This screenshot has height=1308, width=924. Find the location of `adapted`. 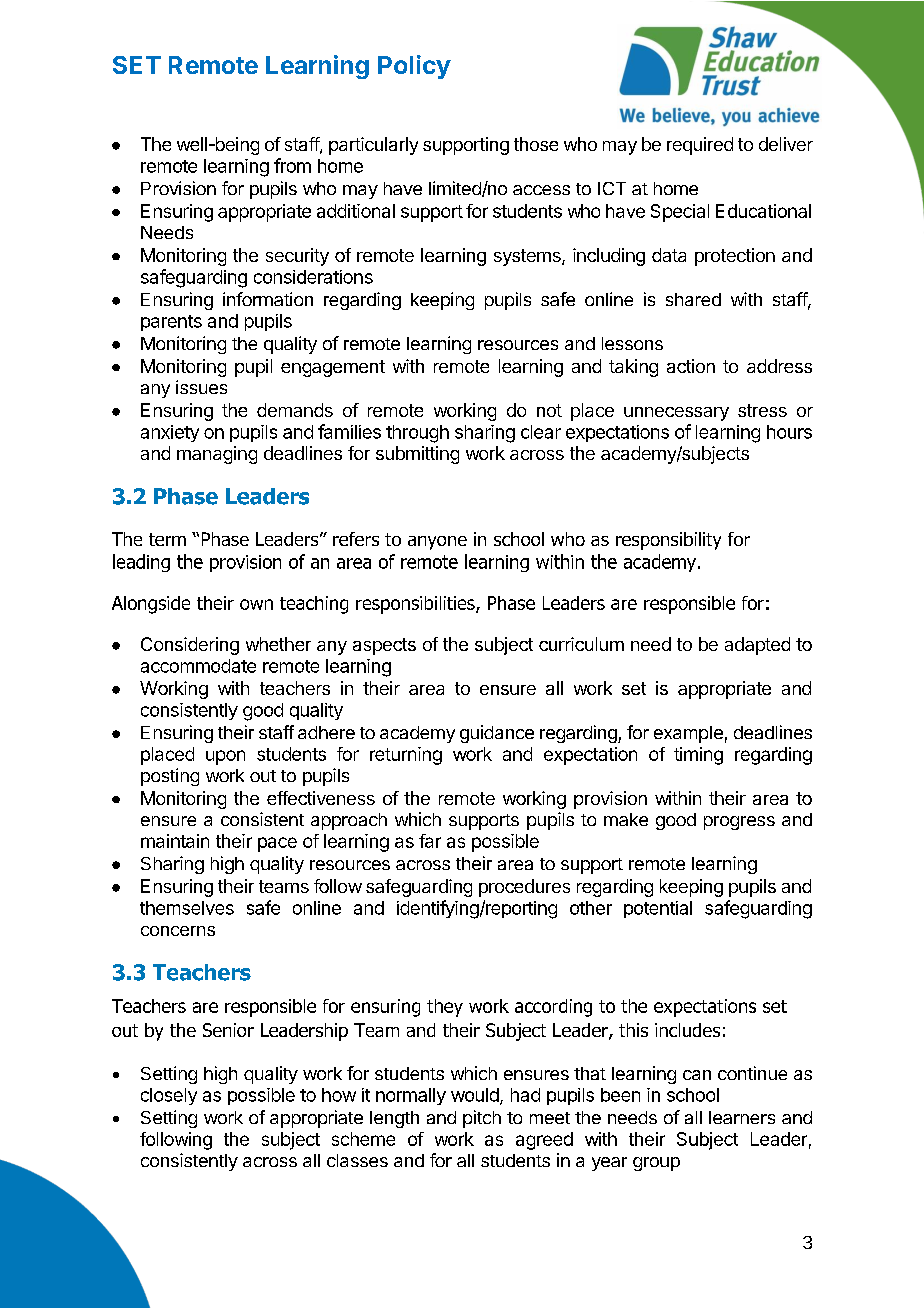

adapted is located at coordinates (757, 646).
